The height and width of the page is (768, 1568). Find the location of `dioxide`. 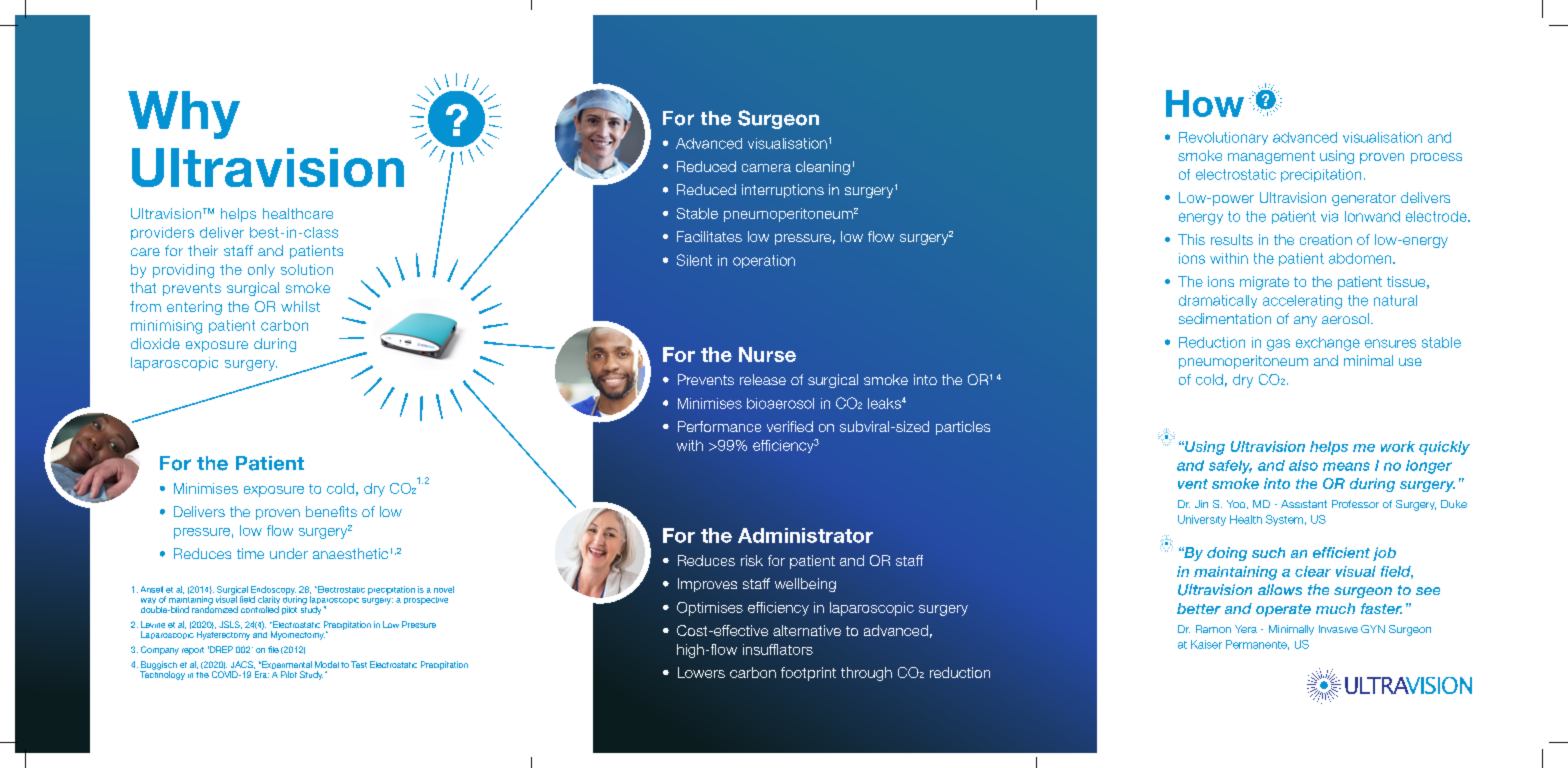

dioxide is located at coordinates (155, 343).
